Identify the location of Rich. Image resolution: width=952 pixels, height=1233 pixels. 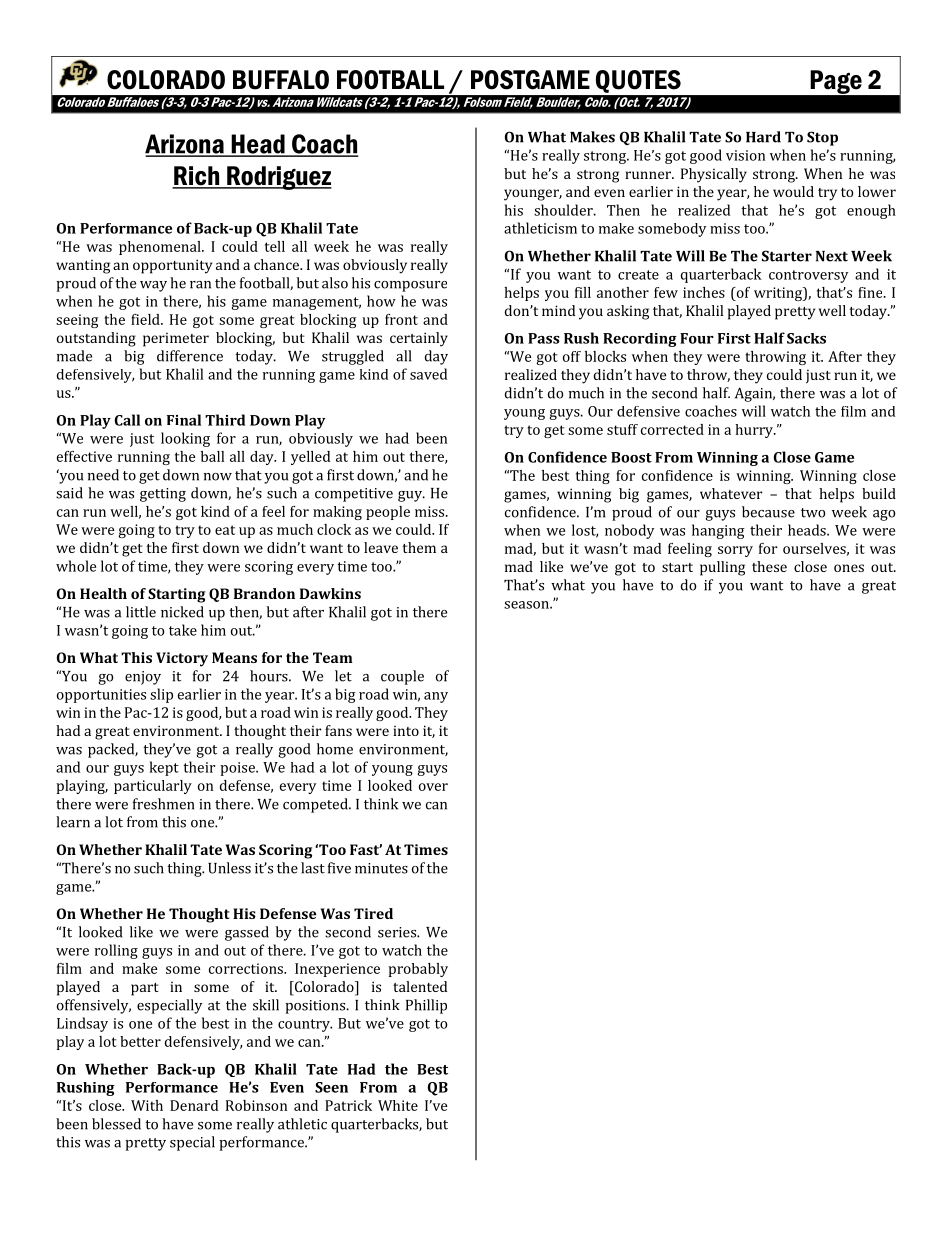
(197, 177).
